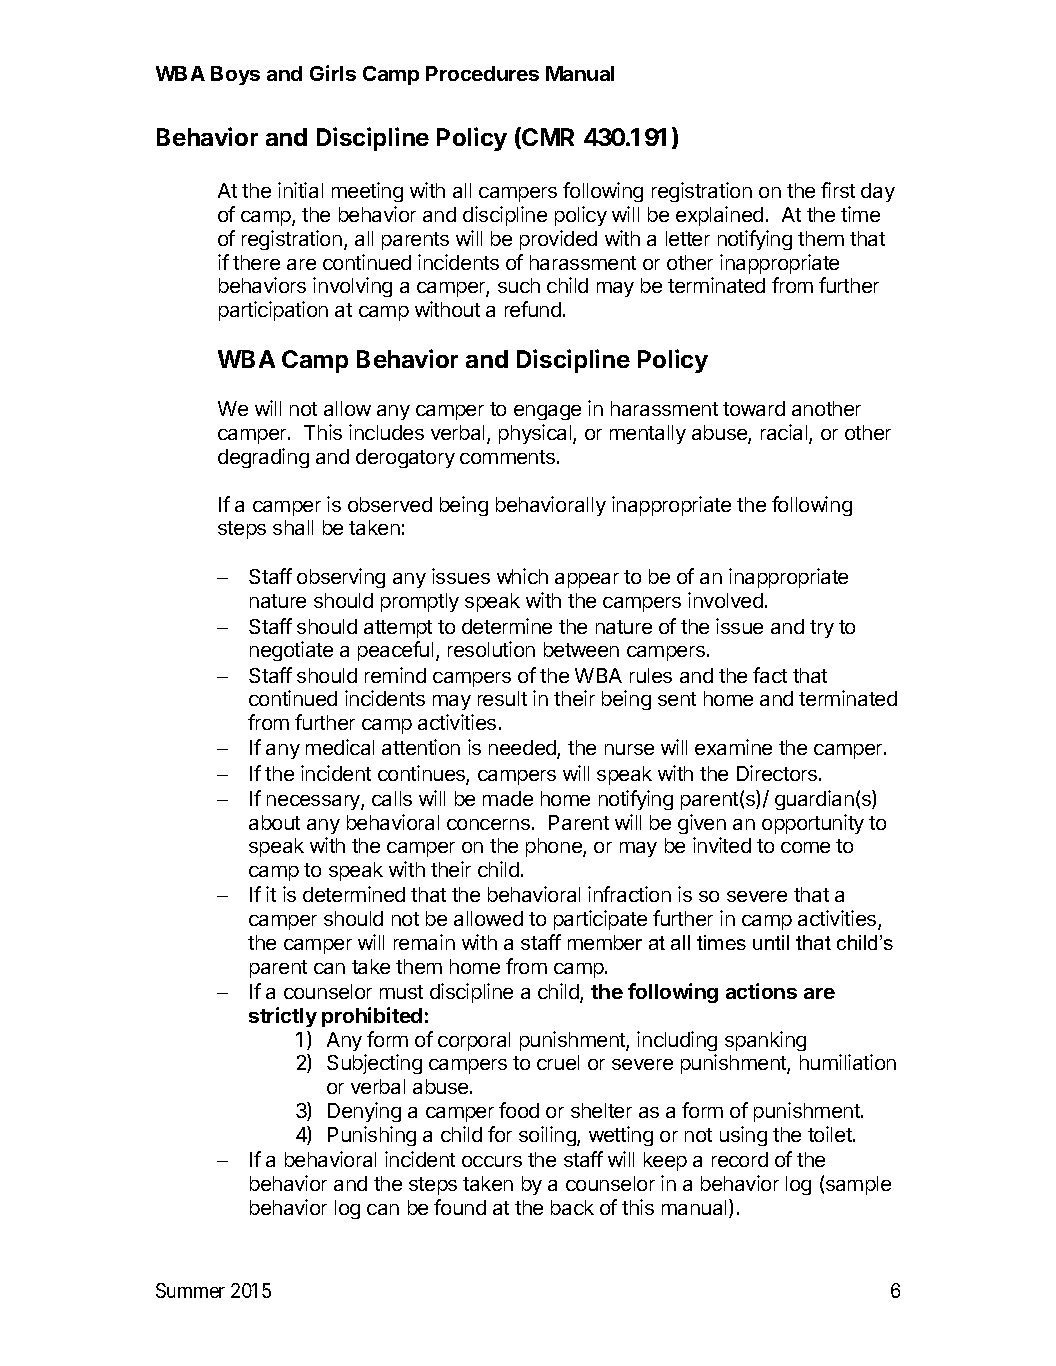 The width and height of the screenshot is (1056, 1366). Describe the element at coordinates (838, 190) in the screenshot. I see `first` at that location.
